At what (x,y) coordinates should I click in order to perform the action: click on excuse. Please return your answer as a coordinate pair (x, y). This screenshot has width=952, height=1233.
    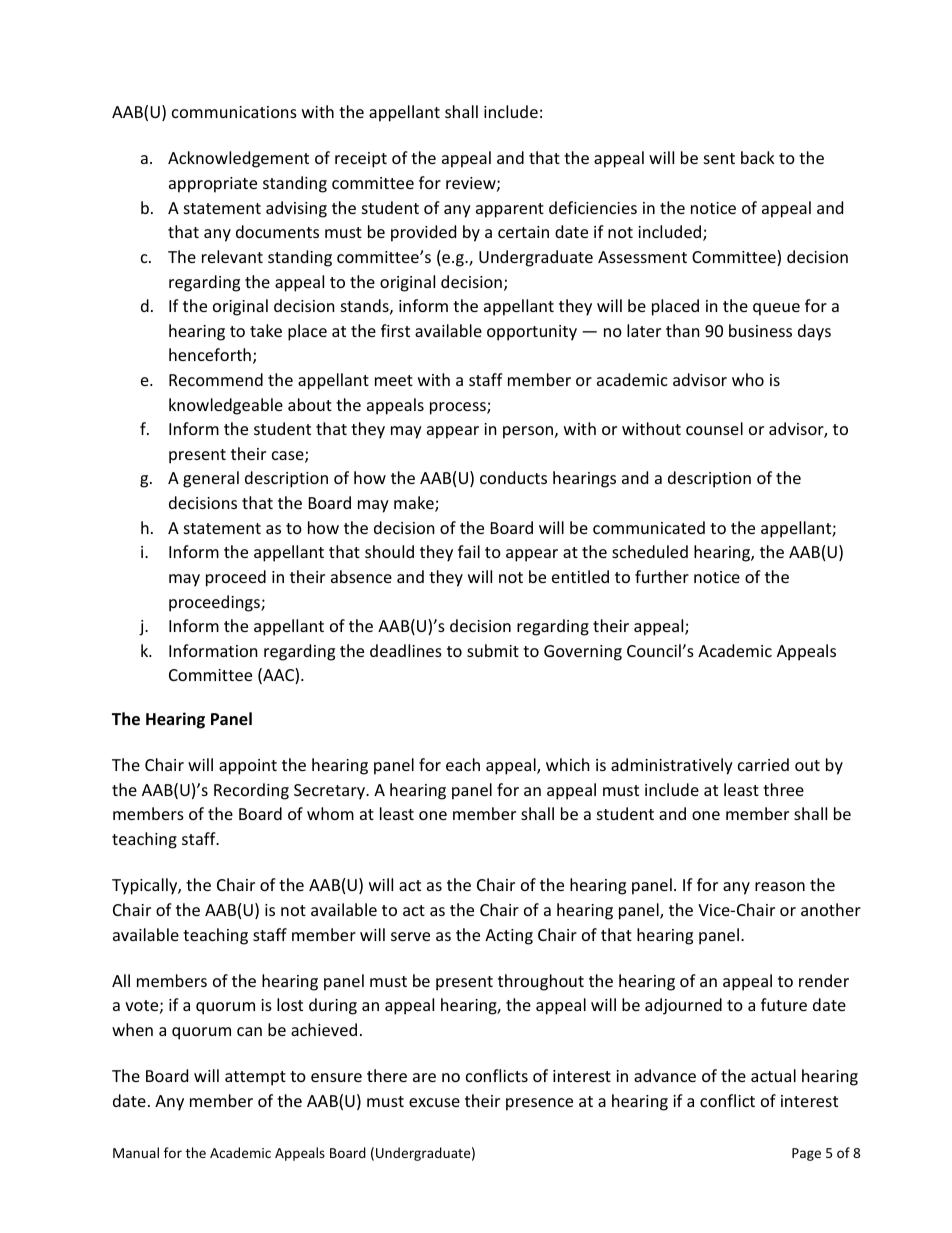
    Looking at the image, I should click on (434, 1102).
